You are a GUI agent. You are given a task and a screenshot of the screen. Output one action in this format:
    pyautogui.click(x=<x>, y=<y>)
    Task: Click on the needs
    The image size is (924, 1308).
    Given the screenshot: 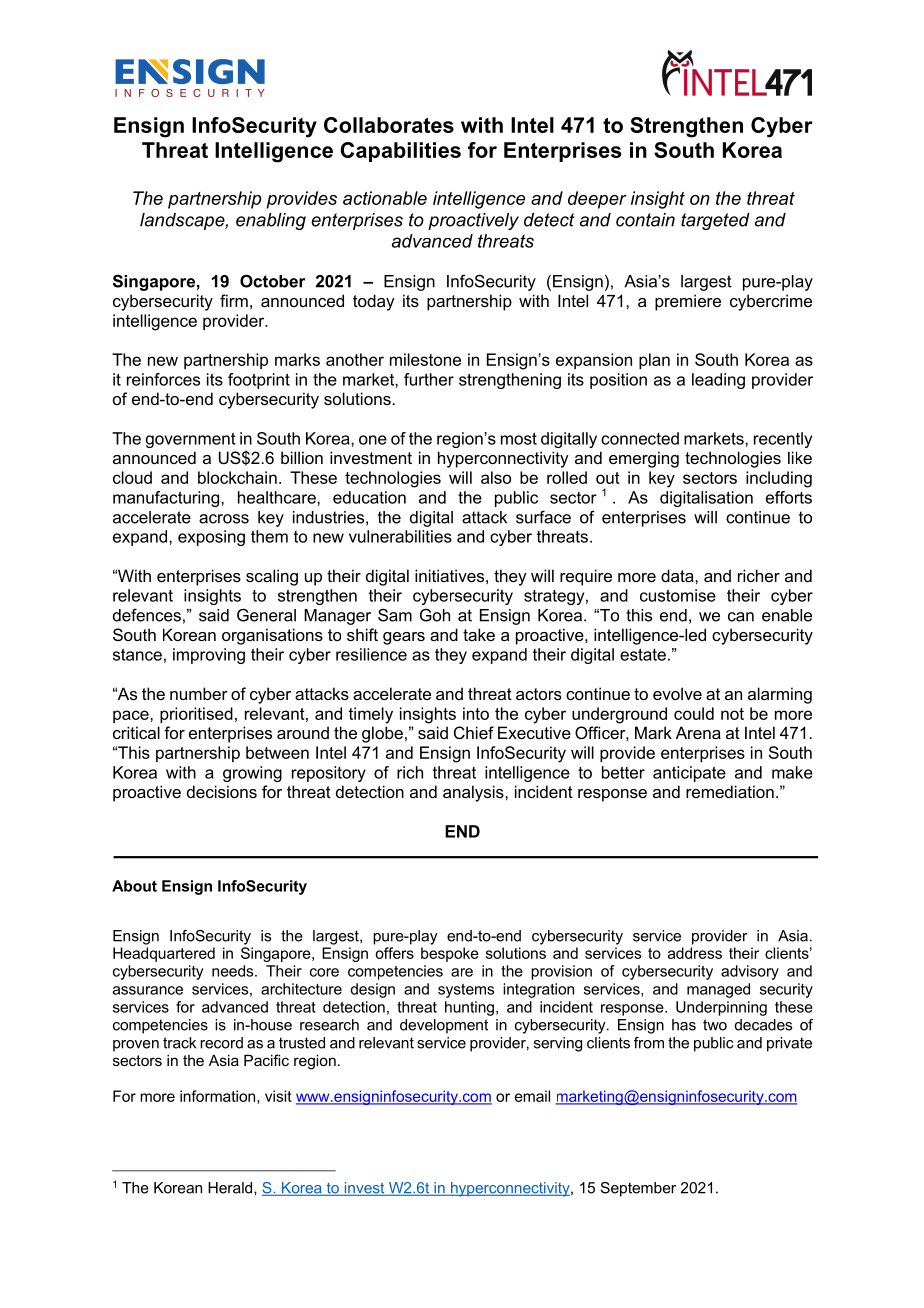 What is the action you would take?
    pyautogui.click(x=234, y=971)
